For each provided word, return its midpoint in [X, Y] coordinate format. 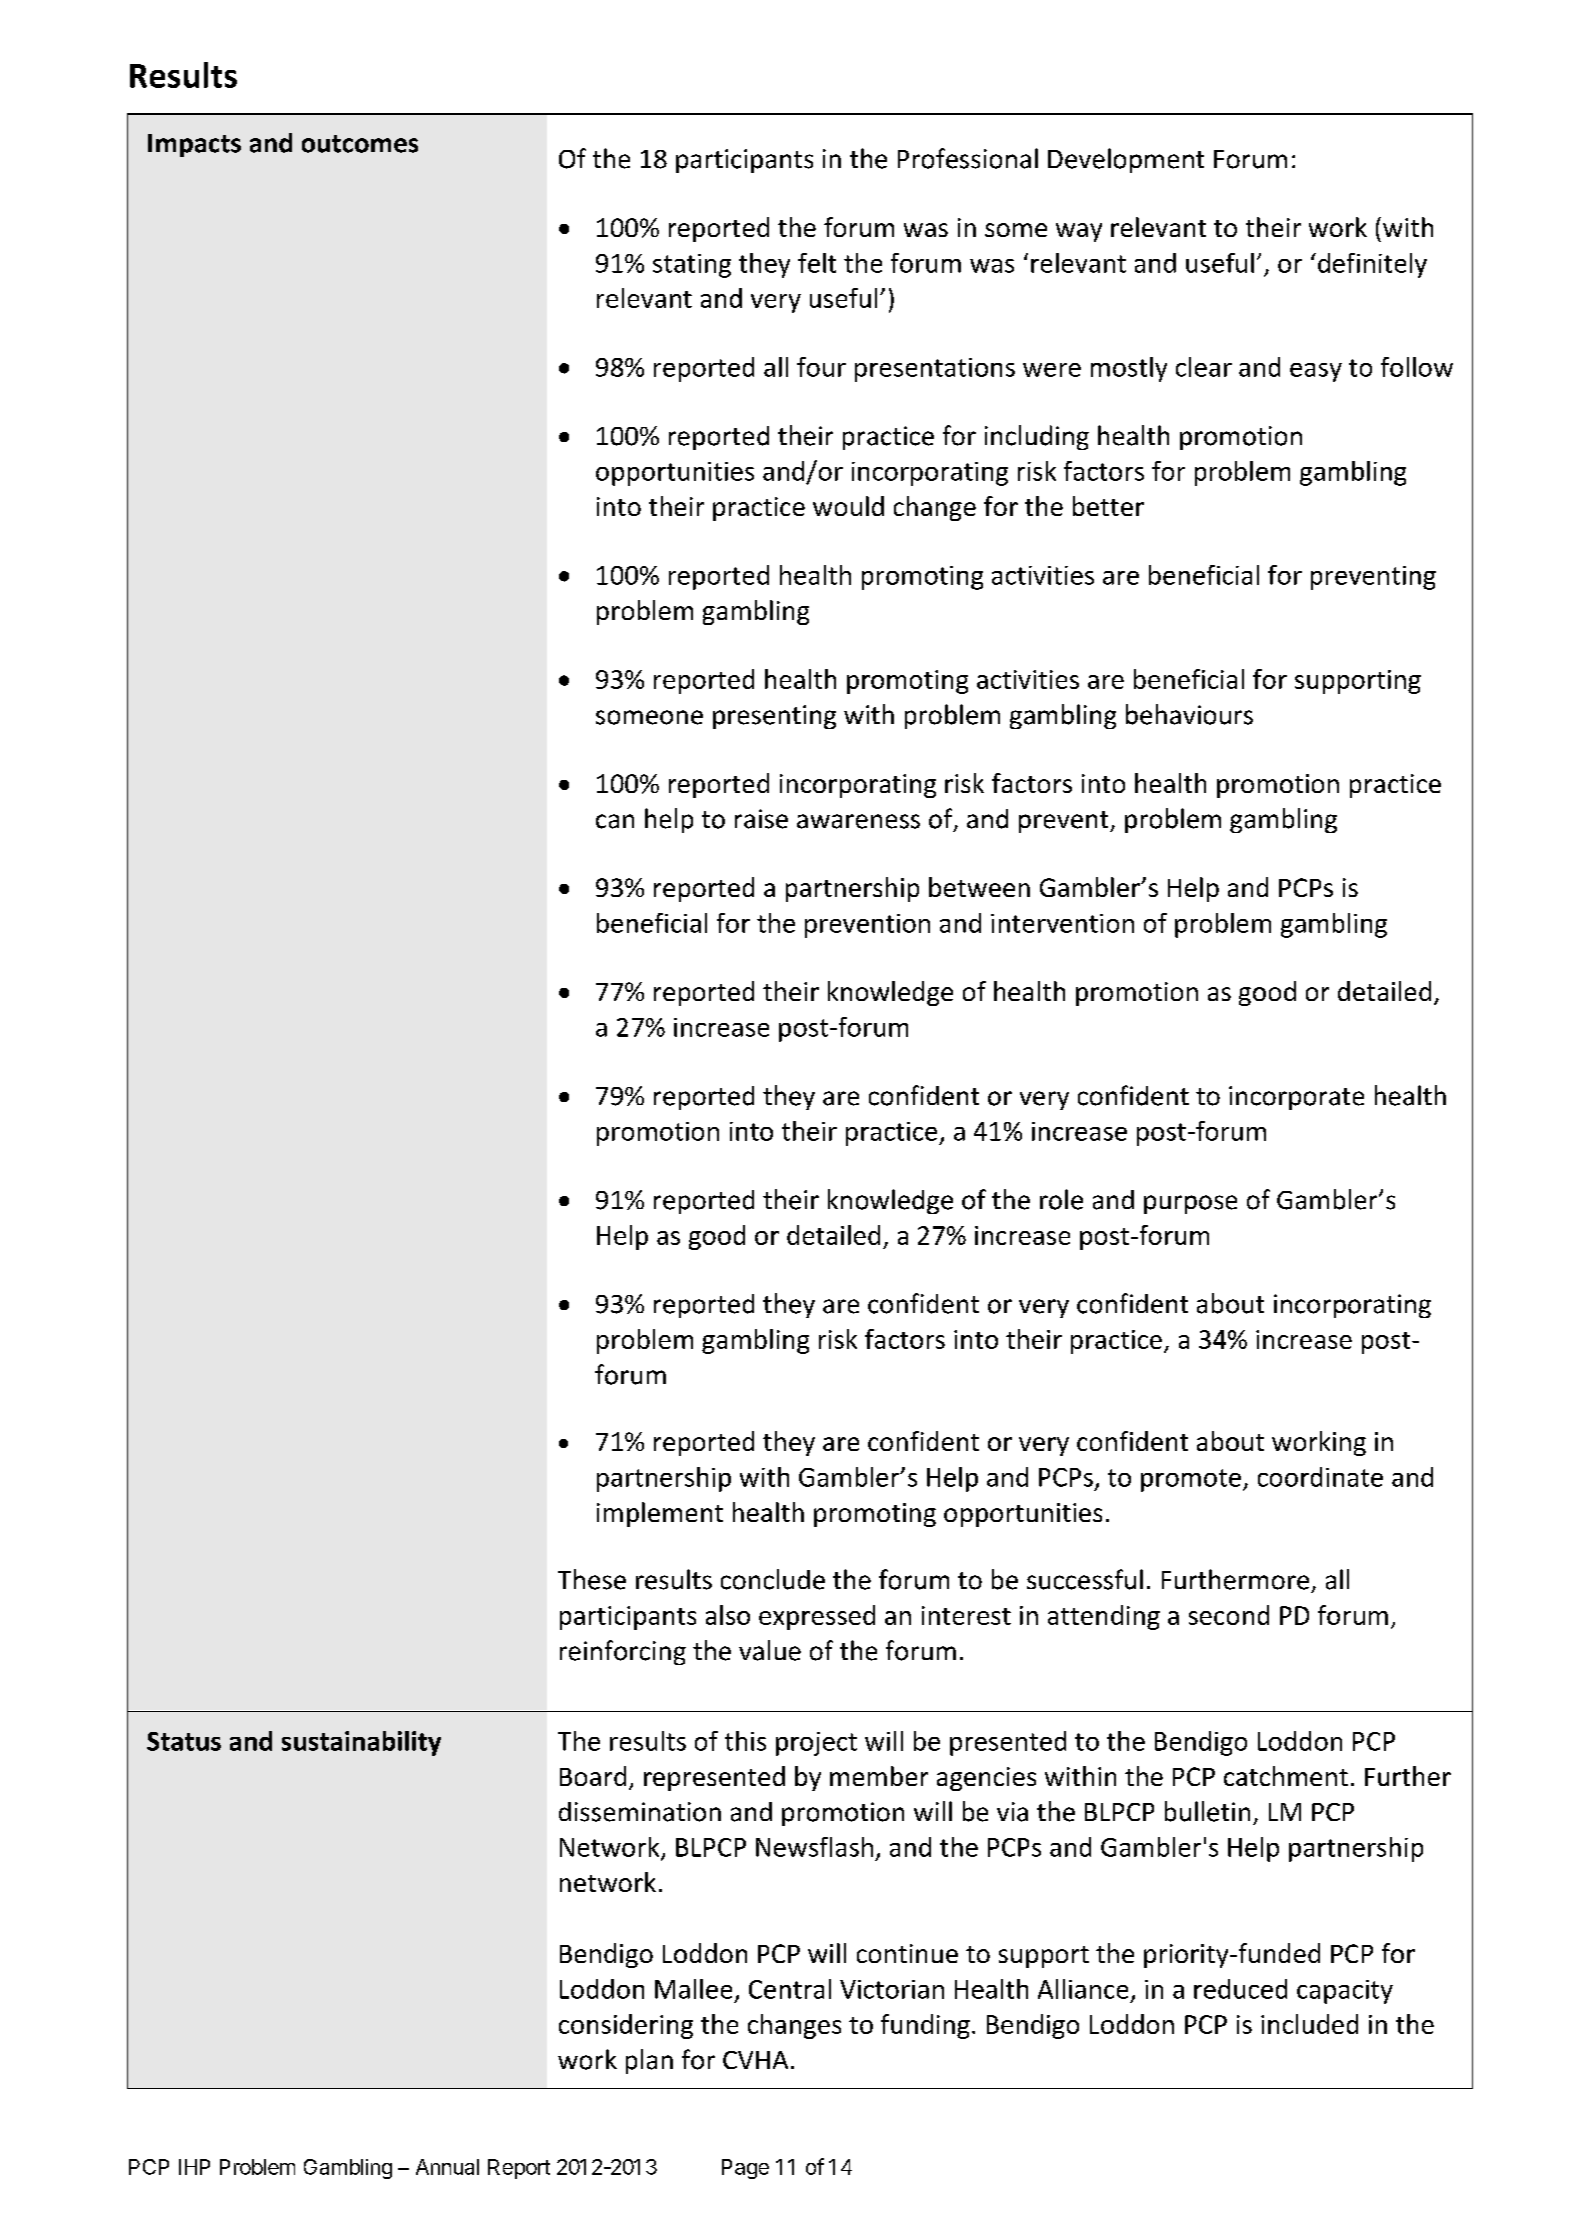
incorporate [1296, 1098]
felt [817, 263]
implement [660, 1514]
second [1229, 1615]
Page [745, 2169]
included [1309, 2024]
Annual [447, 2167]
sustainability [361, 1743]
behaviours [1189, 714]
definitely [1372, 265]
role [1061, 1199]
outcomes [360, 144]
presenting [774, 717]
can [615, 821]
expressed [817, 1617]
